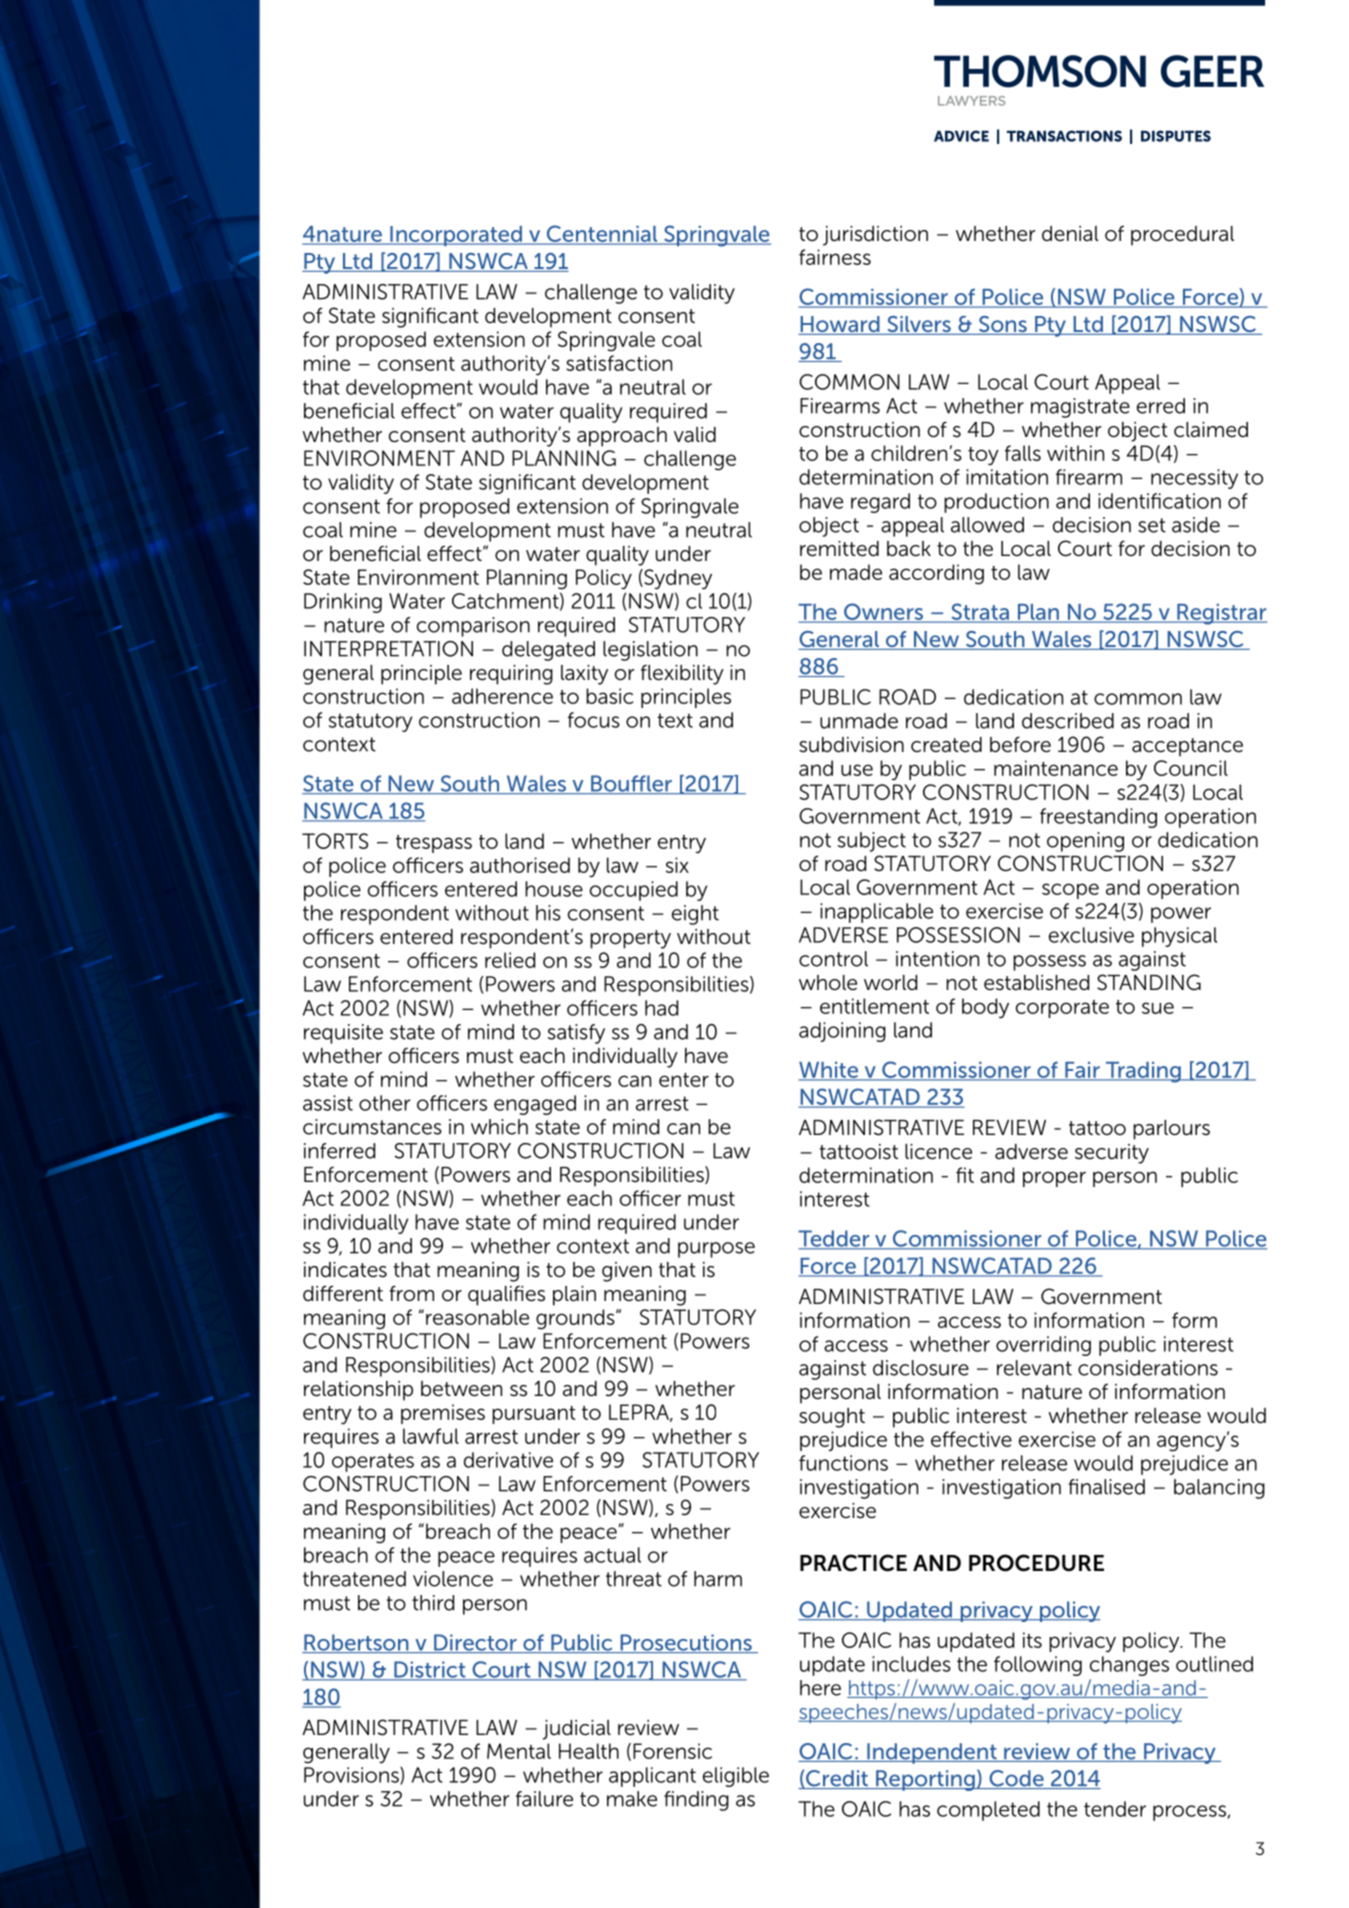 The height and width of the screenshot is (1908, 1349). What do you see at coordinates (1091, 935) in the screenshot?
I see `exclusive` at bounding box center [1091, 935].
